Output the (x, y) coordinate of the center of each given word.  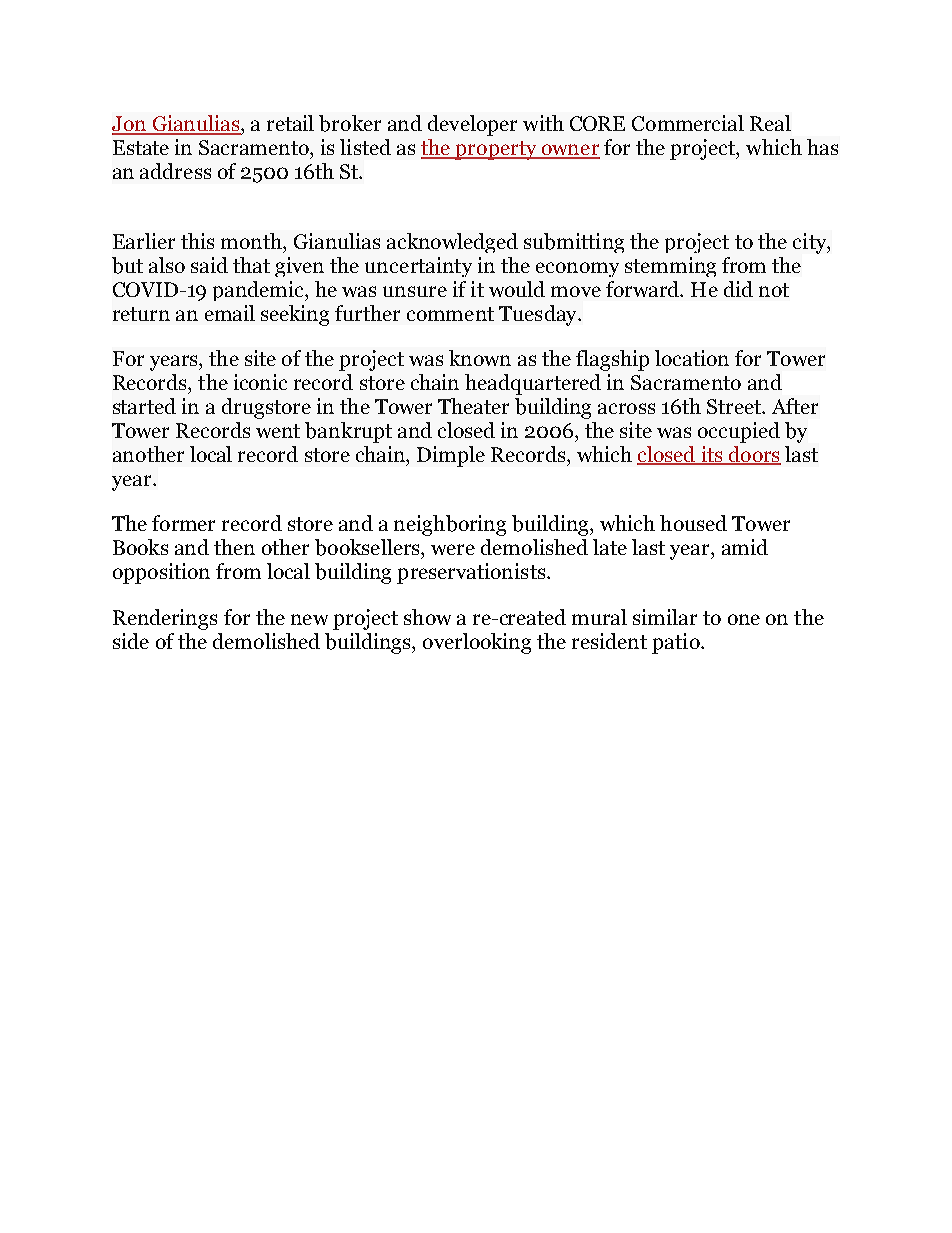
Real (770, 123)
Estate (141, 147)
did (738, 289)
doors (753, 455)
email (230, 313)
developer (472, 125)
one (744, 619)
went (278, 431)
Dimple (451, 456)
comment (450, 314)
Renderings (165, 619)
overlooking (477, 643)
